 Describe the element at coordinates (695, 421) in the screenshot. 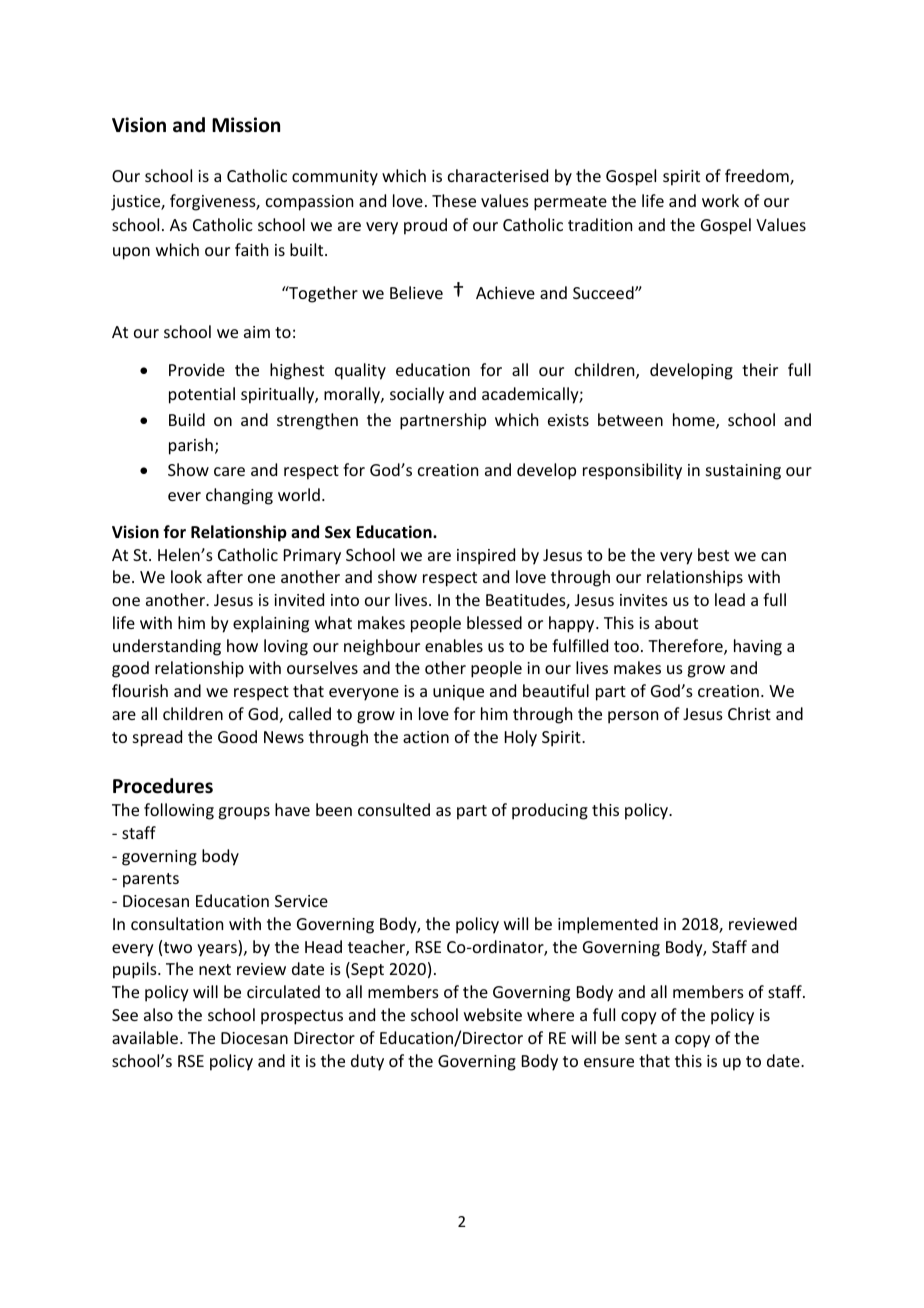

I see `home` at that location.
